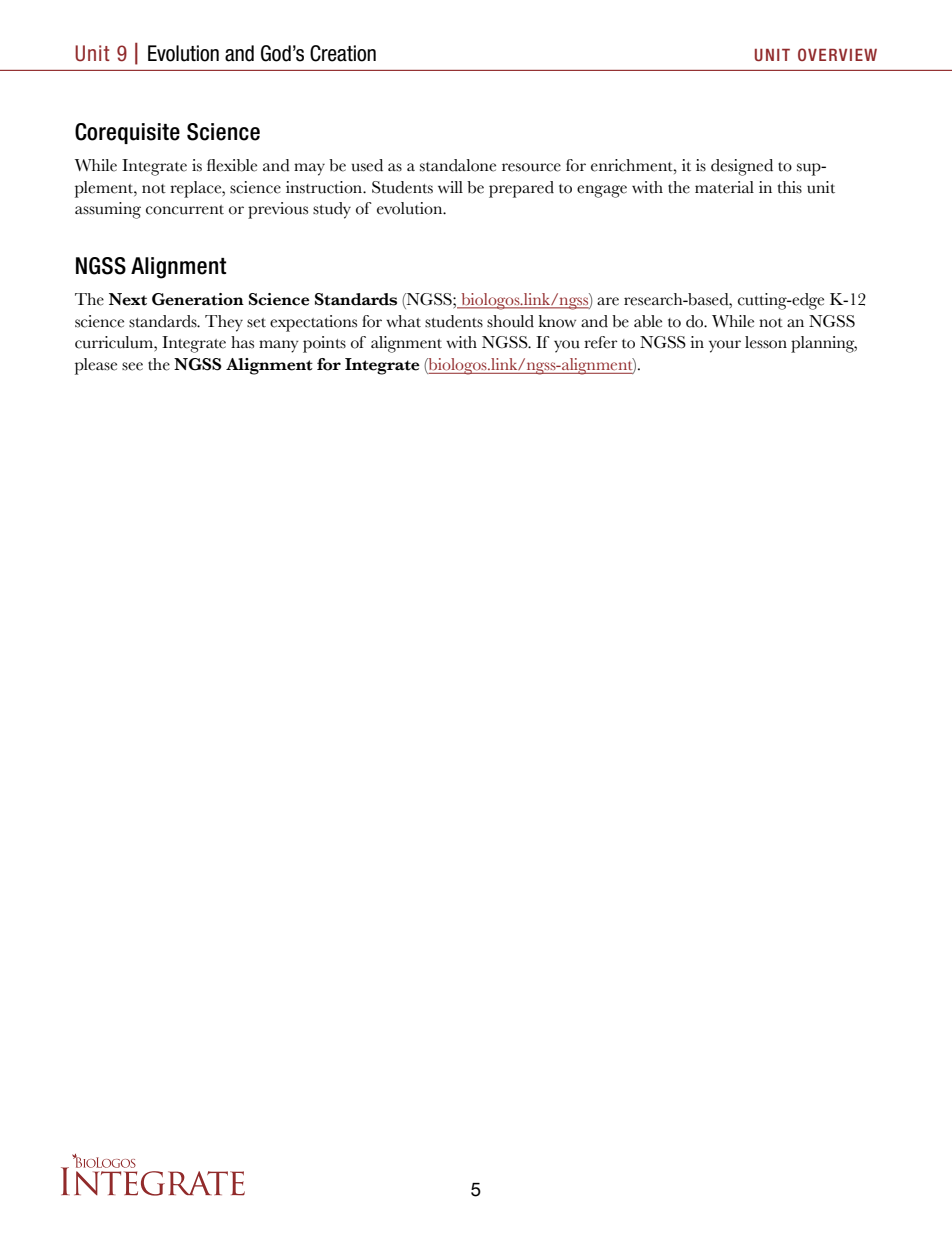  Describe the element at coordinates (531, 167) in the screenshot. I see `resource` at that location.
